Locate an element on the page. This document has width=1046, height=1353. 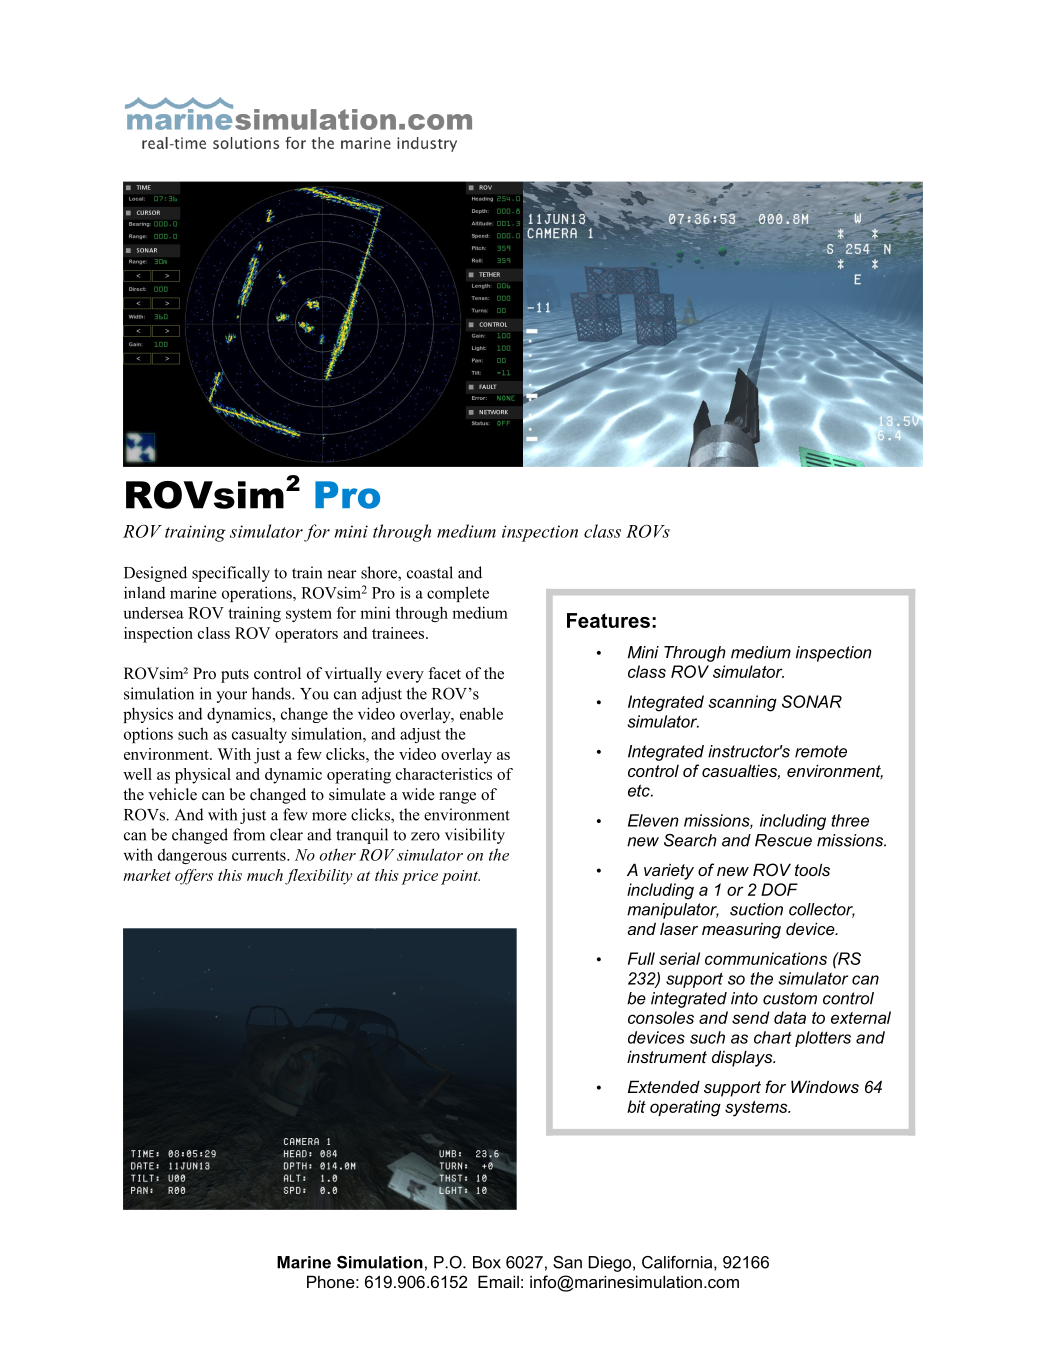
from is located at coordinates (249, 834).
